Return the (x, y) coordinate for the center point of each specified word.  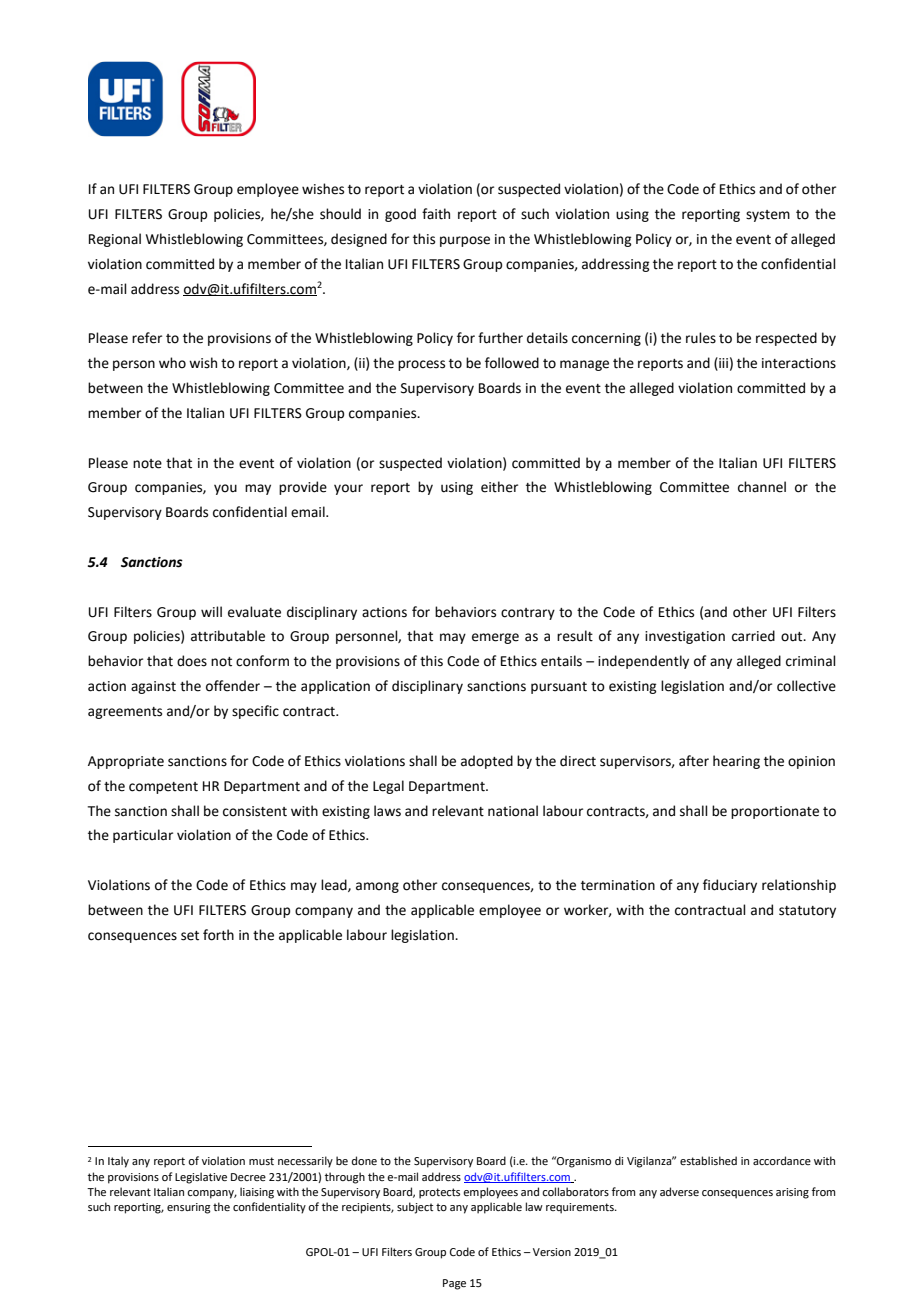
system (768, 216)
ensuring (189, 1208)
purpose (465, 241)
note (147, 464)
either (499, 487)
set (190, 936)
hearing (736, 762)
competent (163, 788)
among (377, 887)
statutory (807, 912)
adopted (487, 762)
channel (762, 487)
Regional (115, 240)
